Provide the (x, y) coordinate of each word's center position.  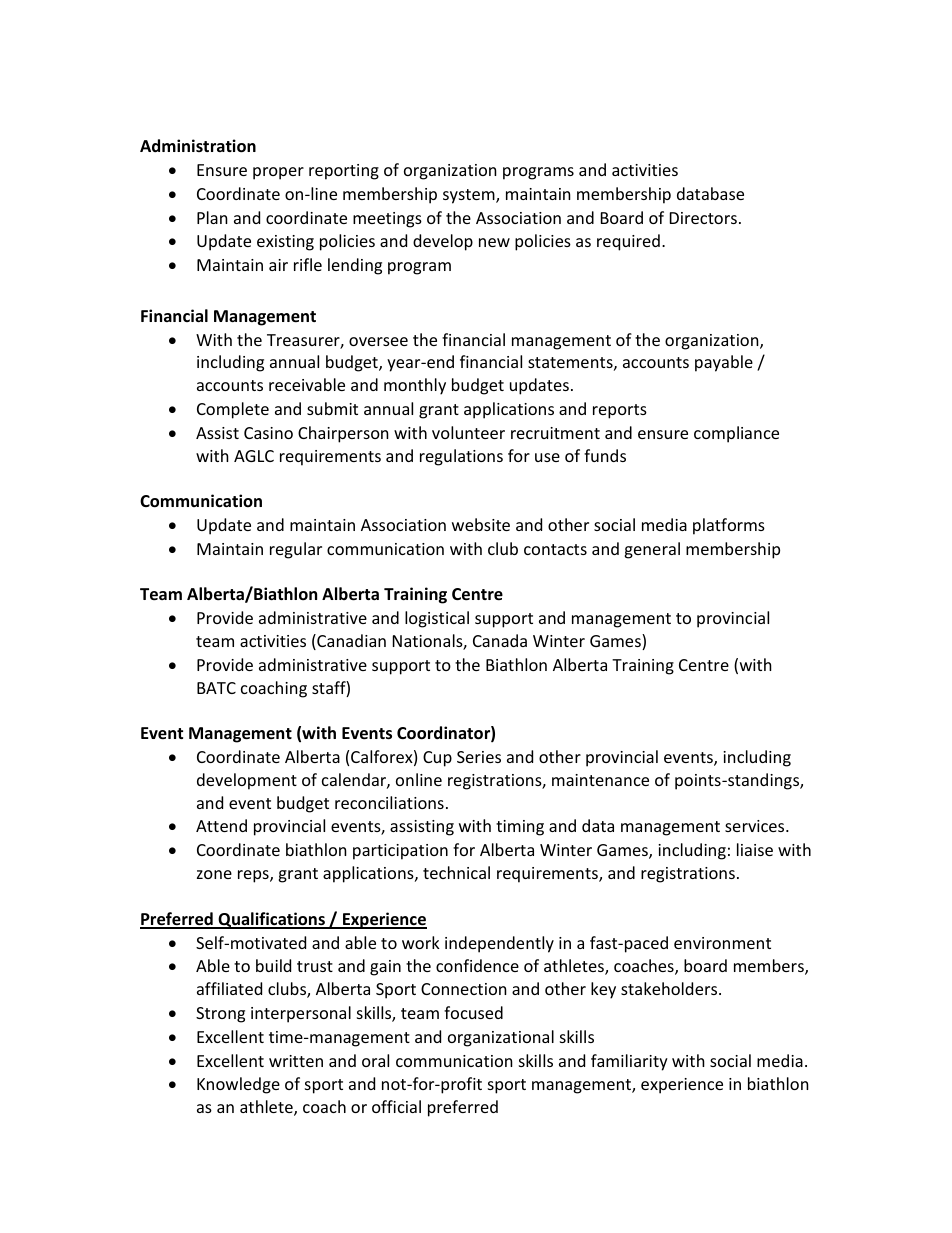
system (470, 196)
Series (479, 757)
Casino (268, 433)
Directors (703, 218)
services (756, 826)
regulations (461, 457)
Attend (221, 825)
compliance (736, 434)
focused (473, 1012)
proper (278, 173)
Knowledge (238, 1085)
